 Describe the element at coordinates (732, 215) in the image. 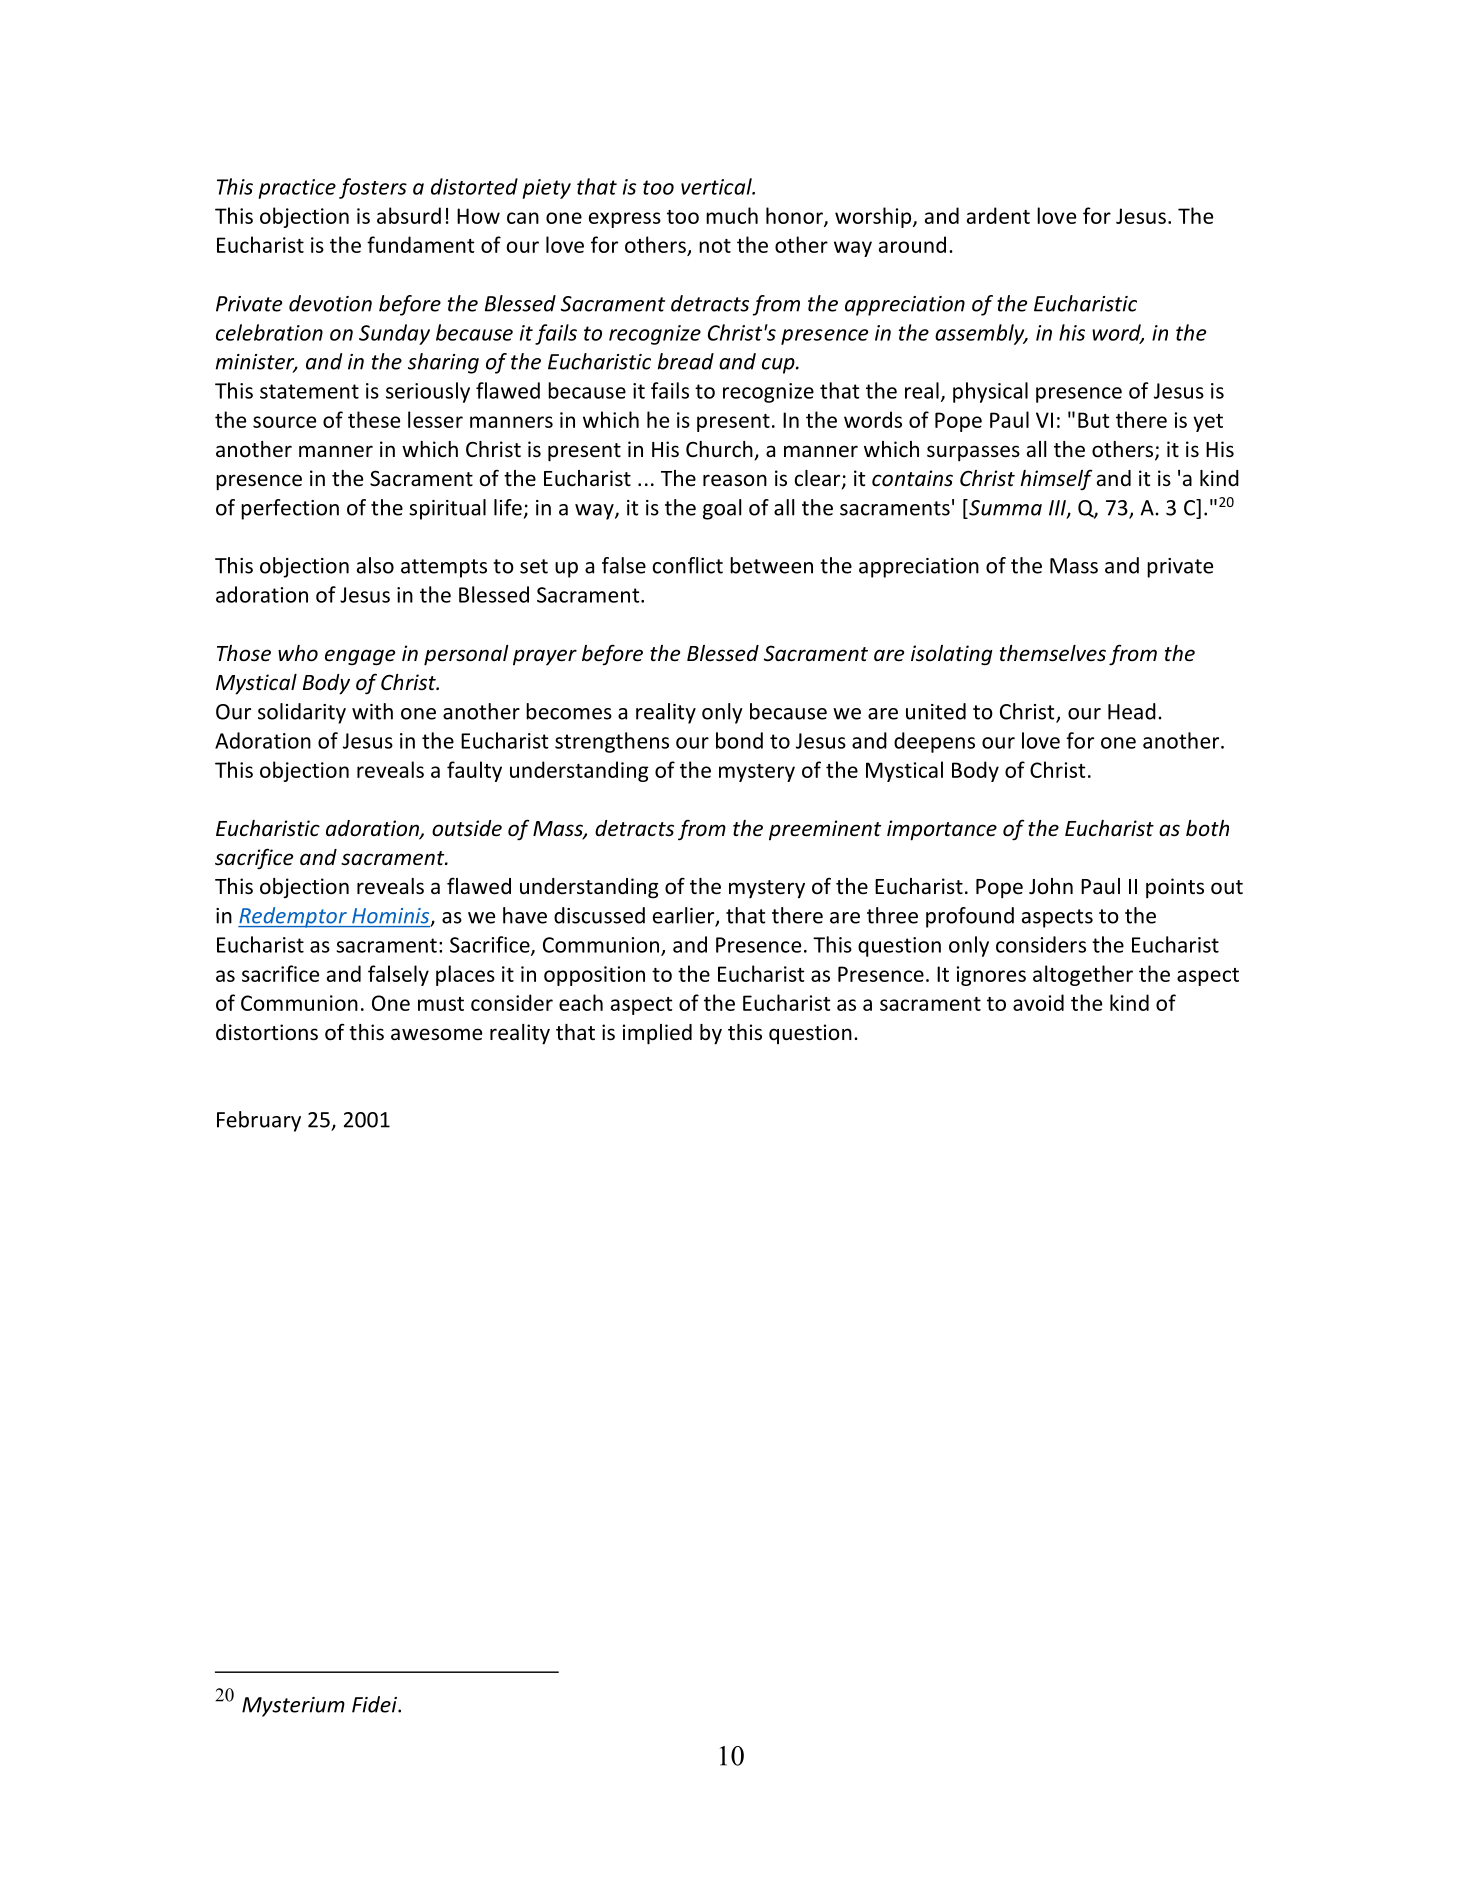

I see `much` at that location.
